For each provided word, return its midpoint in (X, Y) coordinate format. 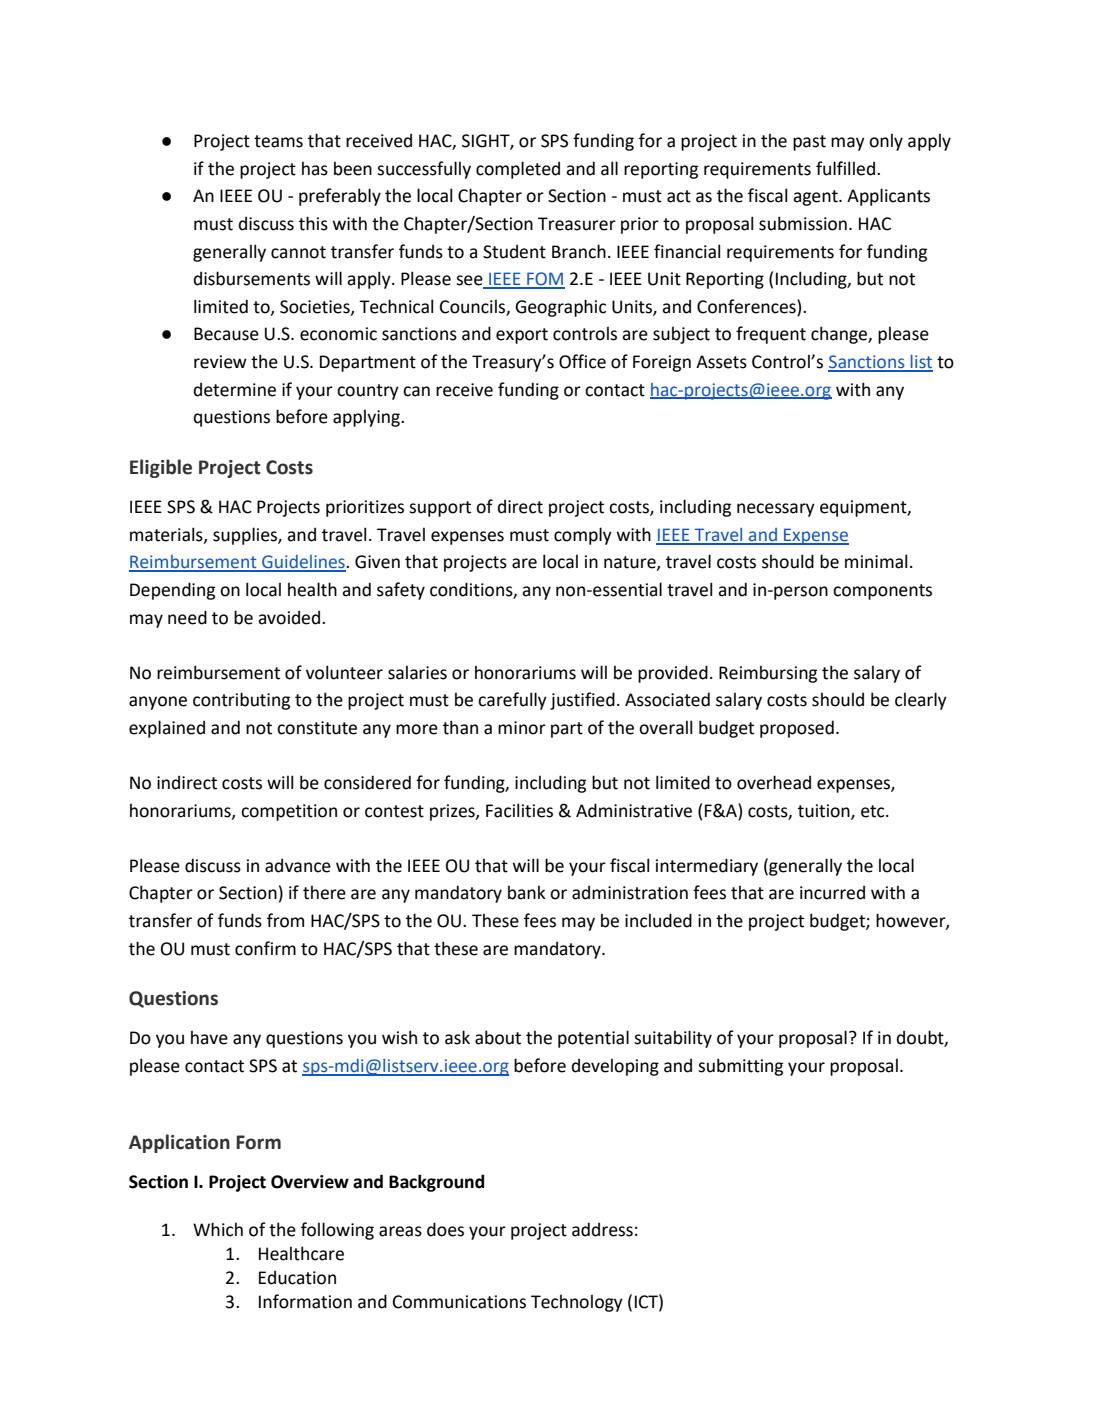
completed (518, 170)
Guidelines (303, 563)
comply (583, 536)
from (285, 920)
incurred (832, 893)
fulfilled (845, 168)
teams (278, 141)
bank (527, 893)
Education (297, 1278)
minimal (876, 561)
